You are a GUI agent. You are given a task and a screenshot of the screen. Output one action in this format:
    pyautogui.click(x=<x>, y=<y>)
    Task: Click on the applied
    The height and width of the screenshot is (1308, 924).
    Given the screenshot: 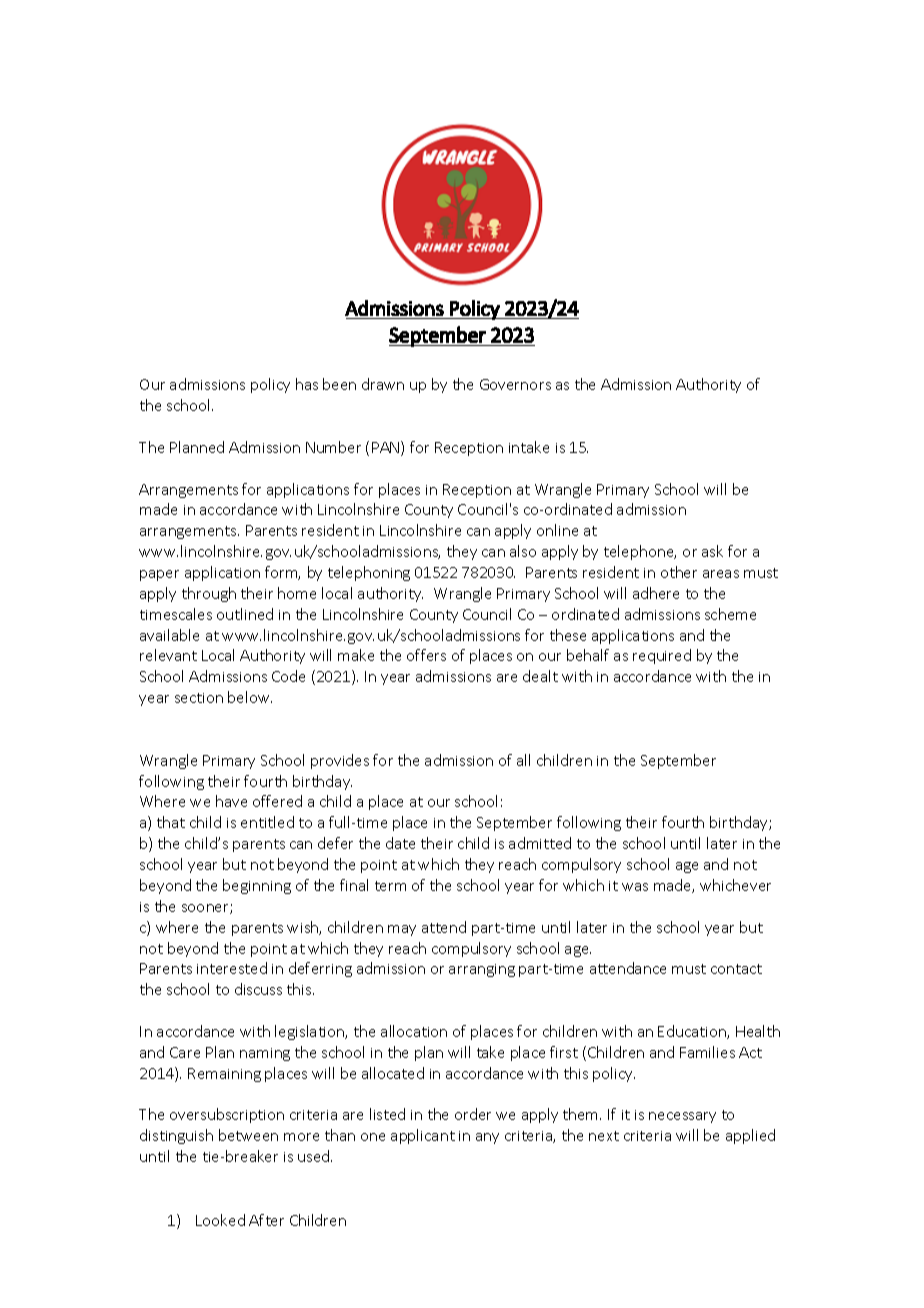 What is the action you would take?
    pyautogui.click(x=750, y=1136)
